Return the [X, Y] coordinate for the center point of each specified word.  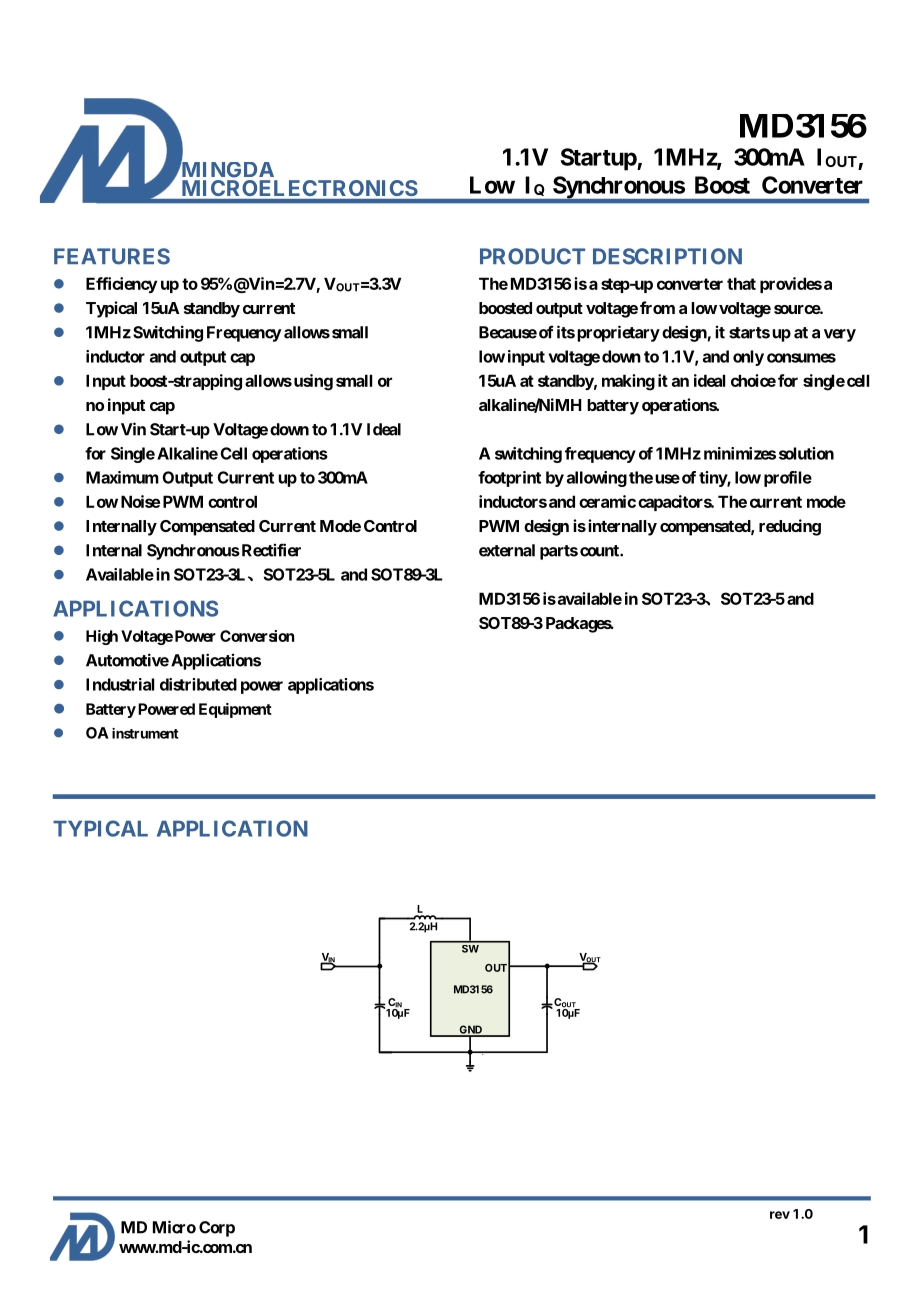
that [741, 283]
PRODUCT [532, 256]
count [600, 551]
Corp [217, 1229]
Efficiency [121, 285]
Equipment [235, 710]
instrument [145, 733]
